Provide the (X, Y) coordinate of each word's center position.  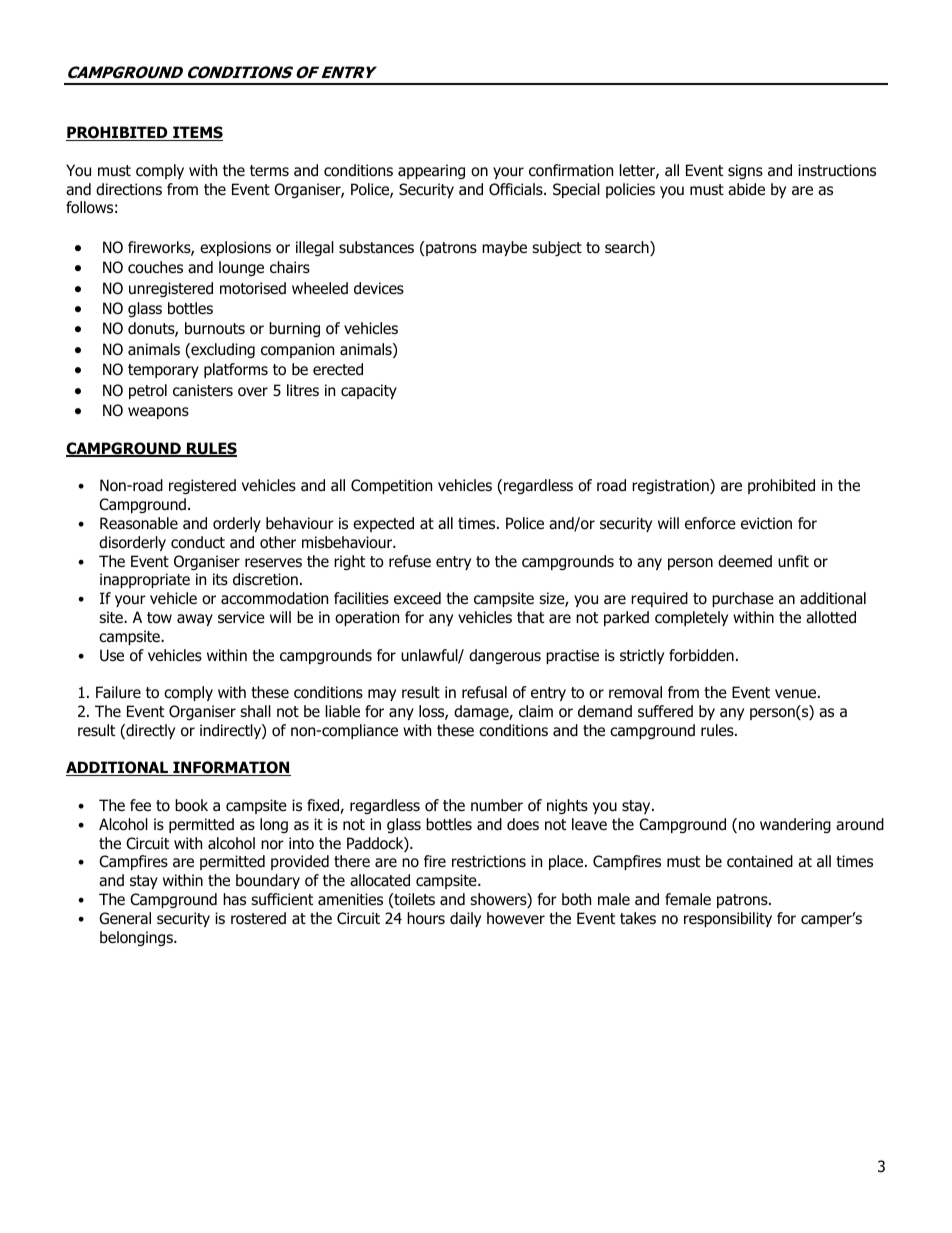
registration (671, 486)
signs (745, 171)
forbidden (701, 655)
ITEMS (197, 133)
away (195, 620)
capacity (369, 391)
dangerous (505, 656)
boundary (268, 881)
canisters (203, 390)
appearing (431, 171)
